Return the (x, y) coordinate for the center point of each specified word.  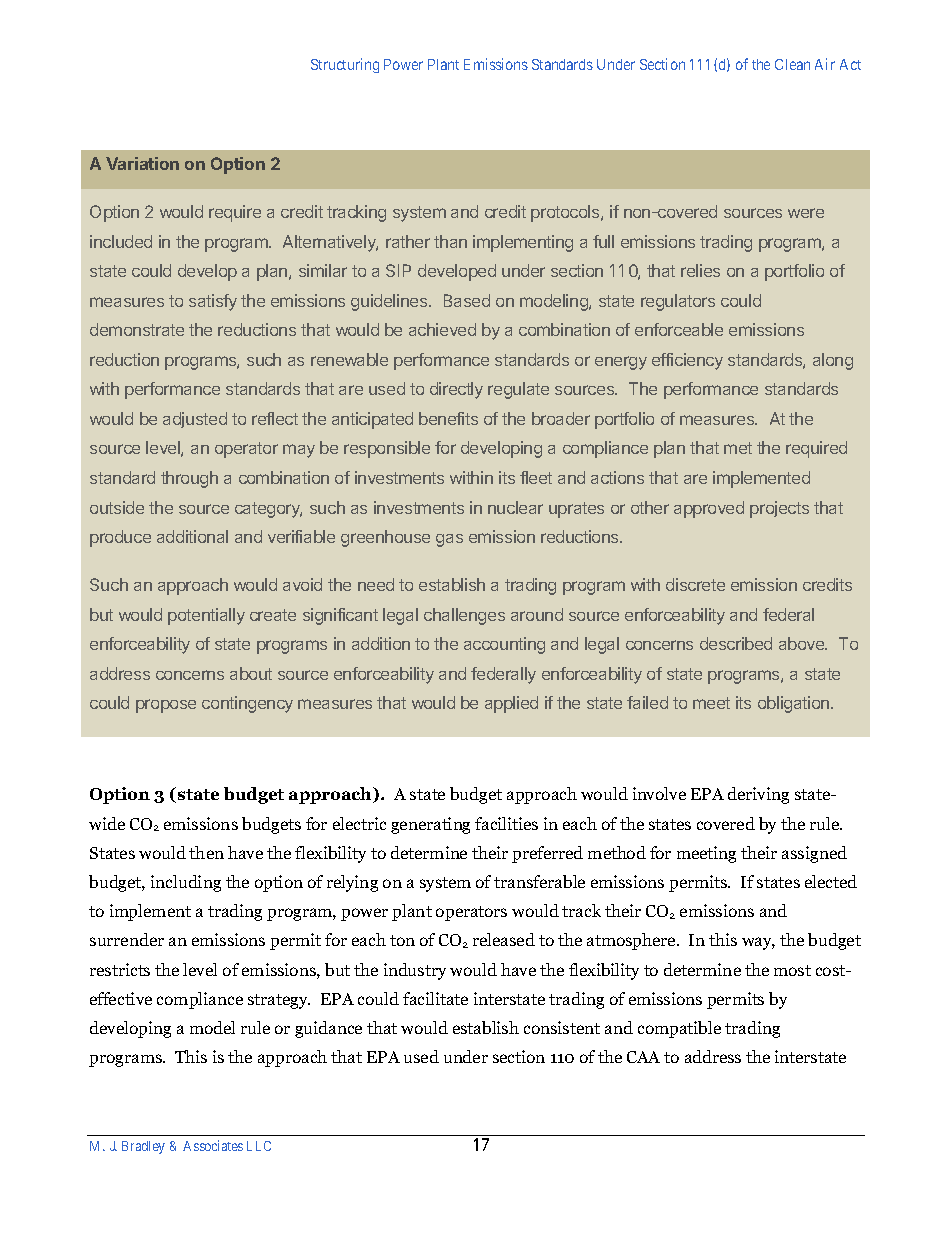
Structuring (345, 65)
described (736, 643)
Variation (142, 163)
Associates (213, 1145)
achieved (442, 329)
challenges (464, 616)
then (206, 852)
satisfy (213, 302)
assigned (814, 854)
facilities (506, 823)
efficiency (687, 361)
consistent (562, 1027)
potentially (206, 616)
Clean (792, 64)
